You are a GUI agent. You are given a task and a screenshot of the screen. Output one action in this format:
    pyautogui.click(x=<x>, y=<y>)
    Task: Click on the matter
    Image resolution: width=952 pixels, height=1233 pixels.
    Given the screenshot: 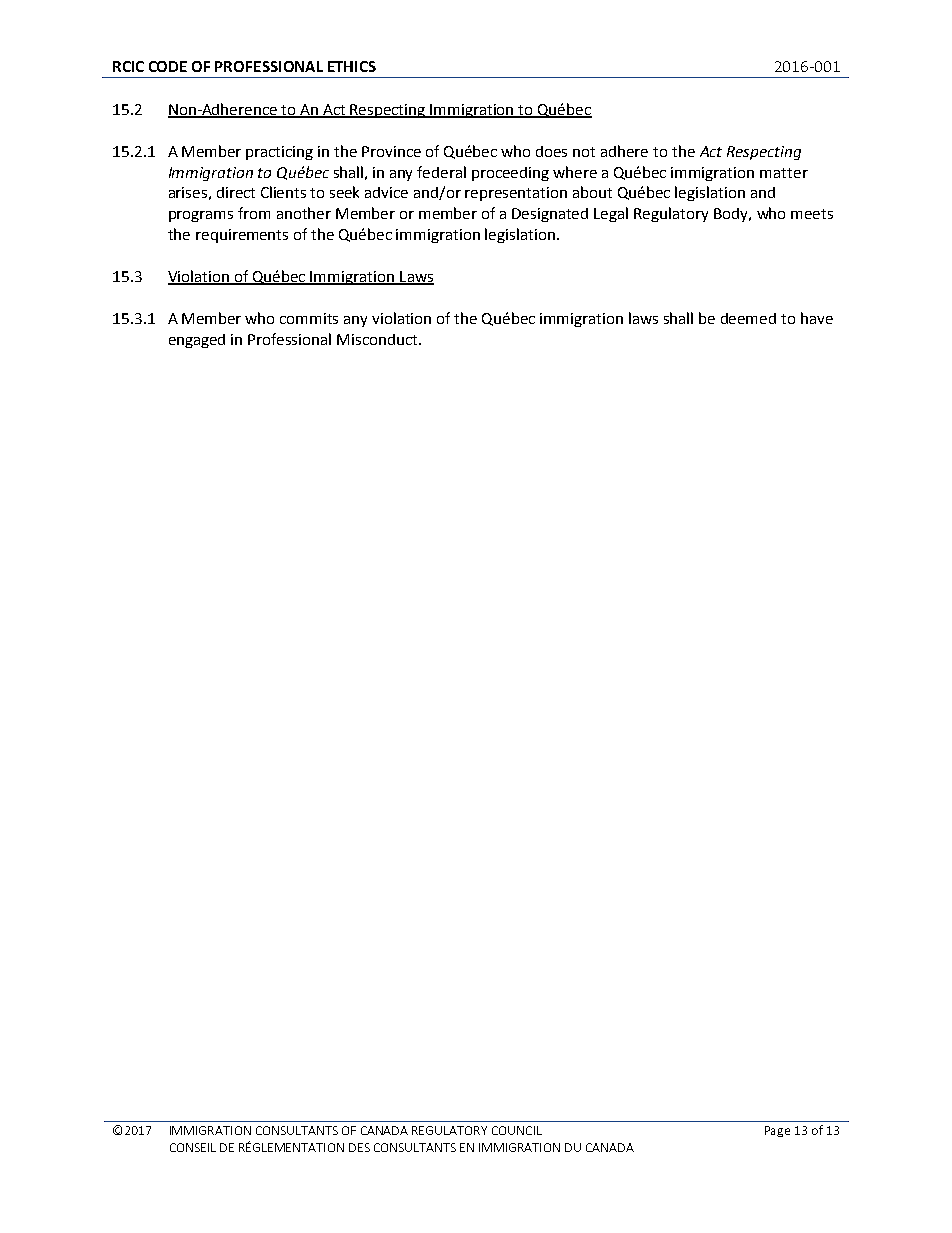 What is the action you would take?
    pyautogui.click(x=784, y=173)
